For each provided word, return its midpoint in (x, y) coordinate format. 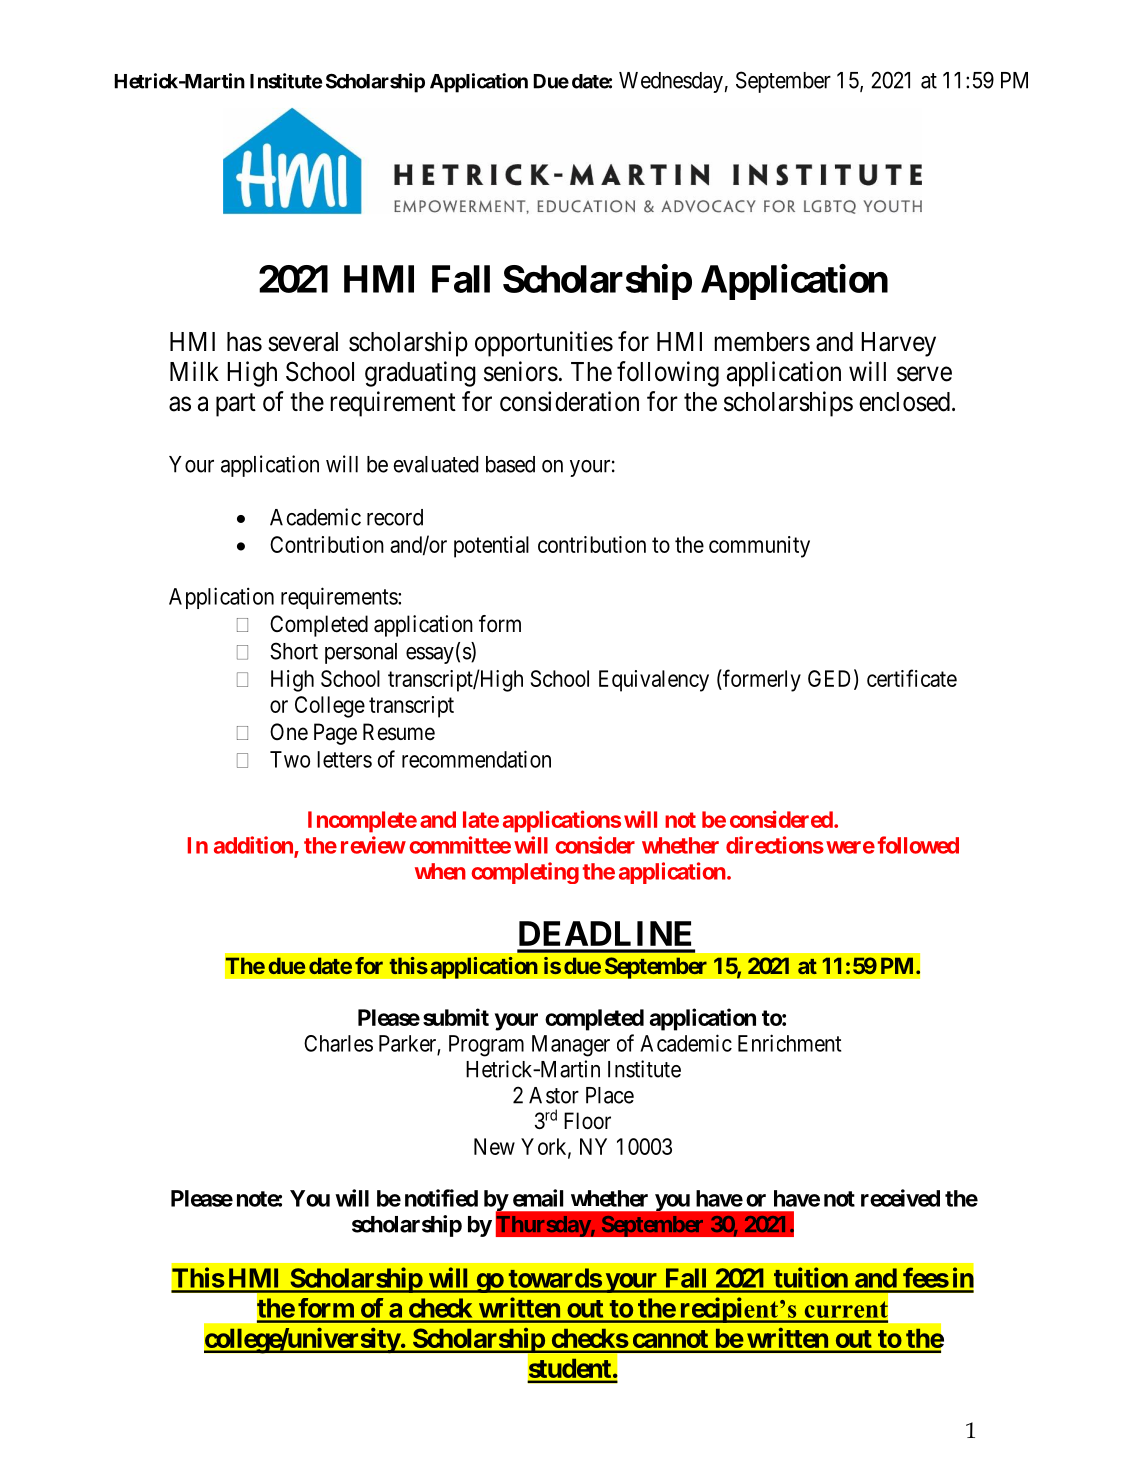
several (303, 342)
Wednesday (671, 82)
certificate (912, 678)
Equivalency (654, 681)
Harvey (898, 344)
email (538, 1198)
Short (294, 651)
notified (441, 1198)
